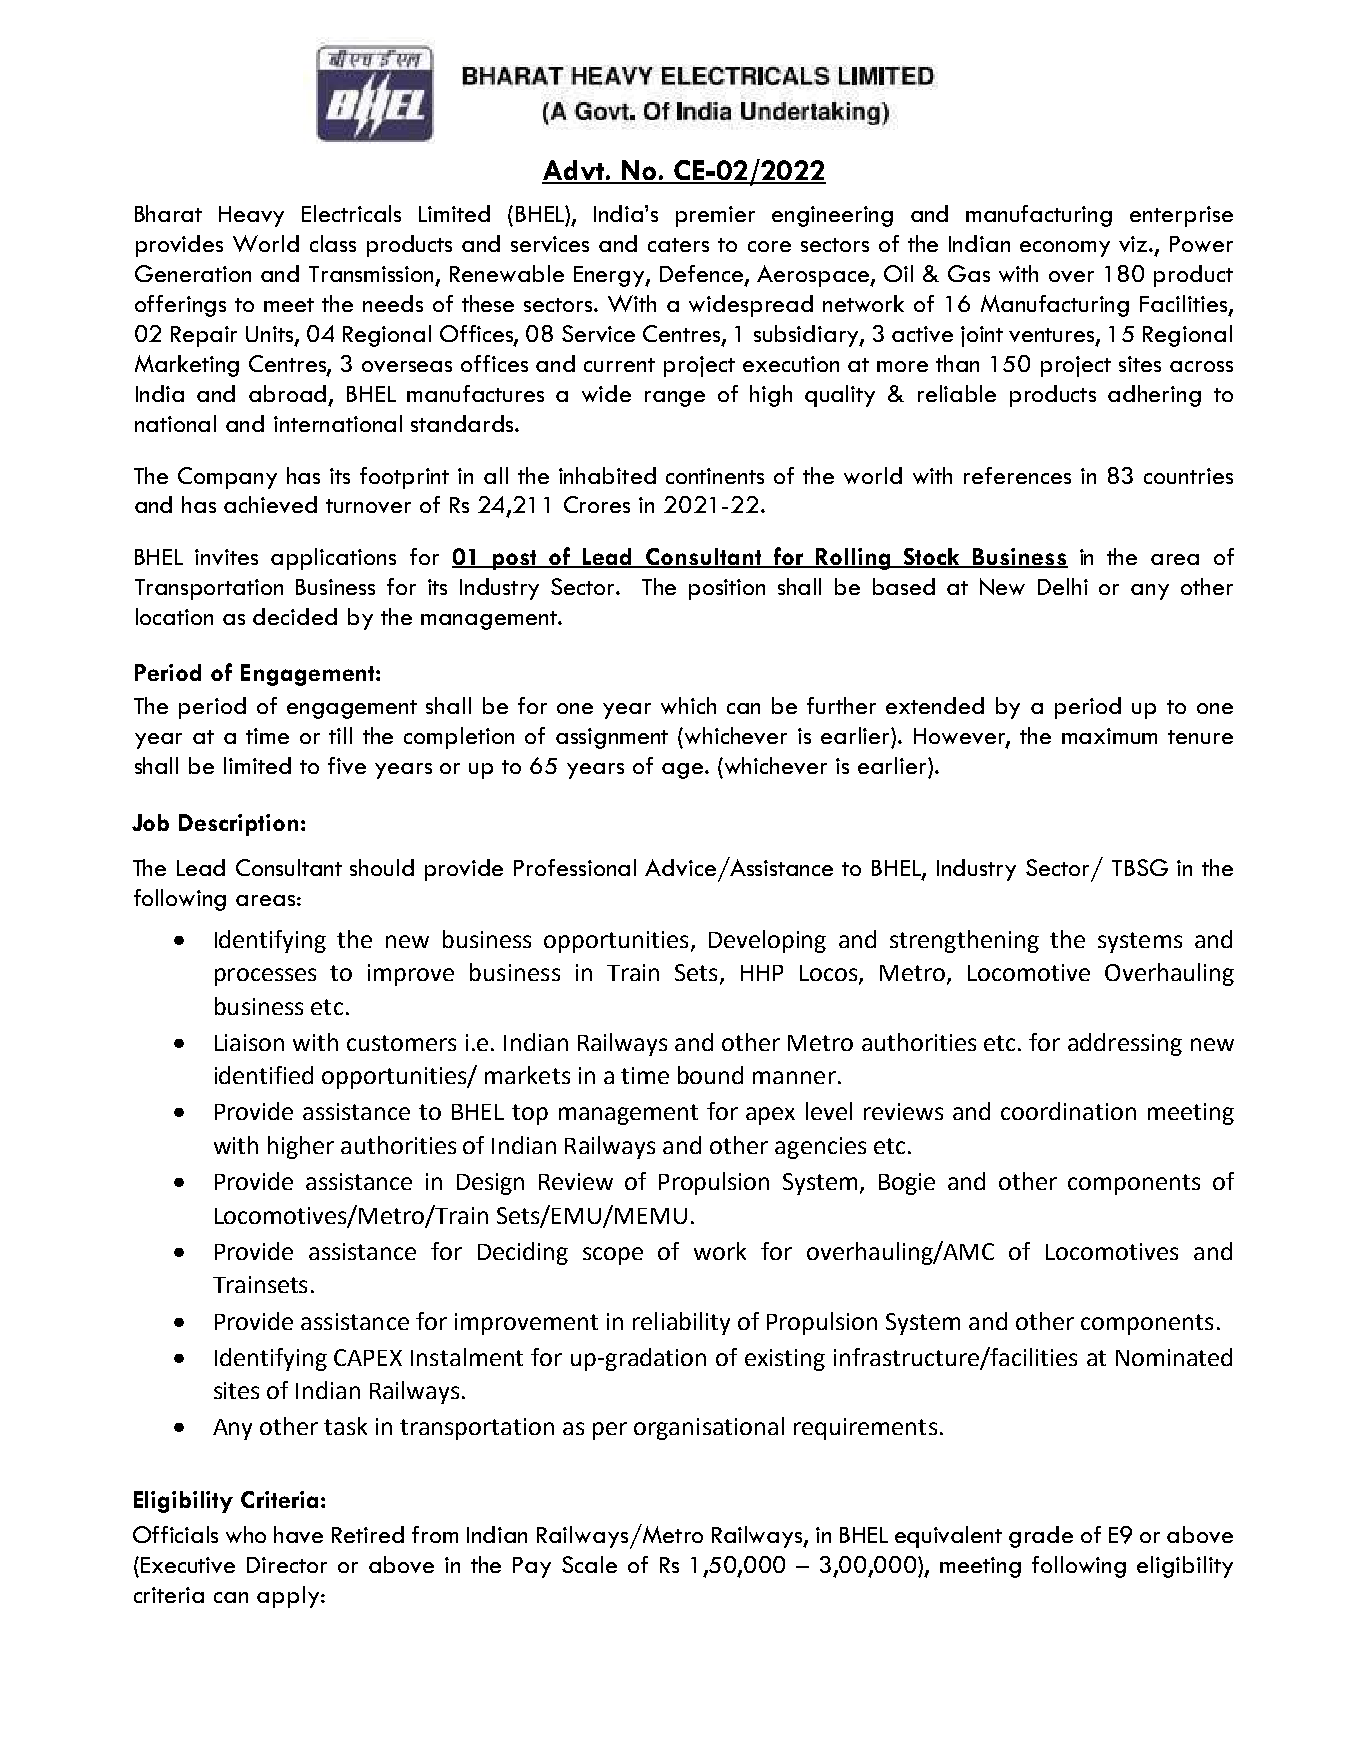 The image size is (1348, 1744). I want to click on Scale, so click(589, 1564).
